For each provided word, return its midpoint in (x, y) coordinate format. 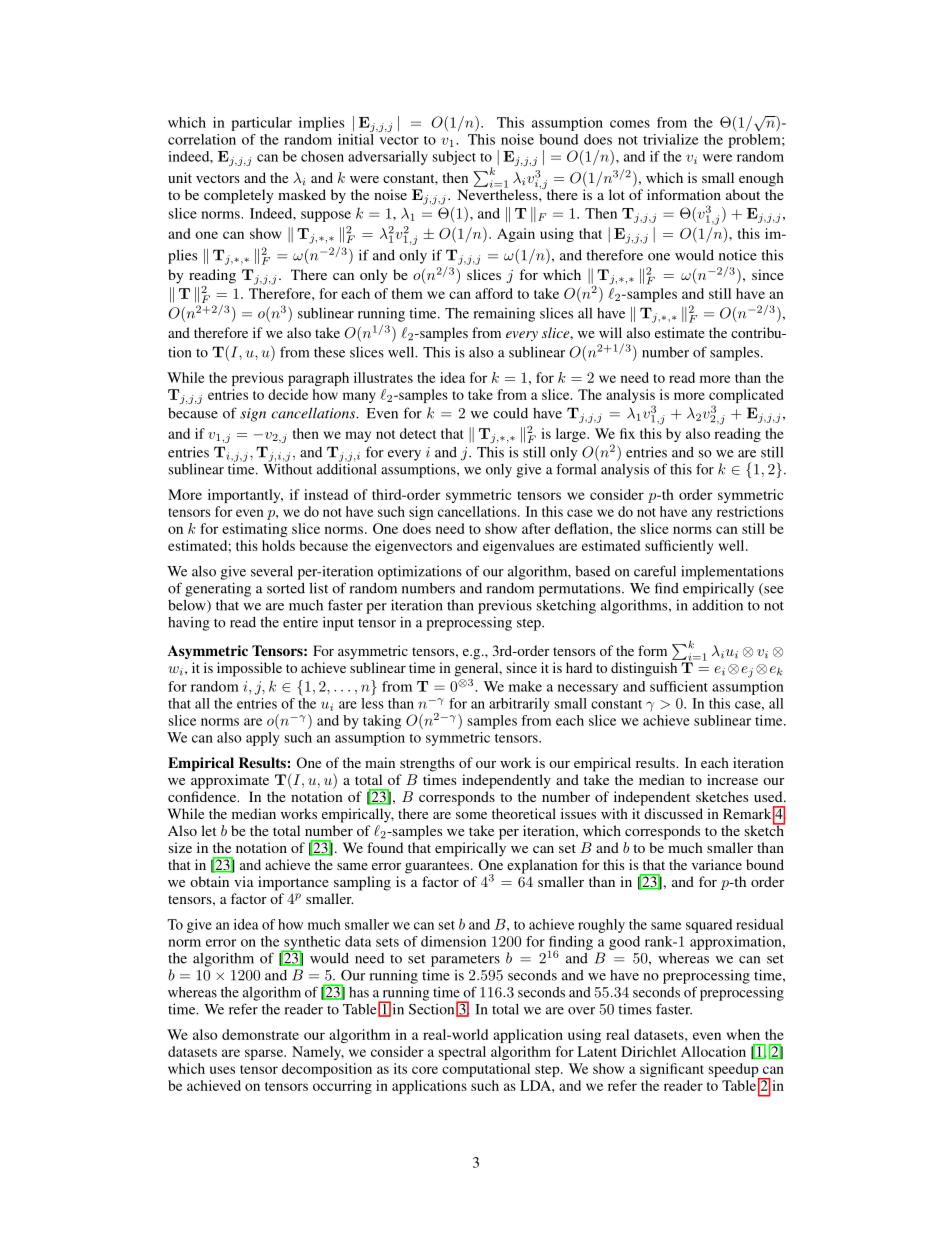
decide (288, 394)
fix (627, 433)
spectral (462, 1053)
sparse (265, 1054)
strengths (427, 764)
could (510, 413)
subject (454, 158)
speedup (735, 1071)
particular (261, 124)
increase (732, 779)
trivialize (671, 139)
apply (263, 739)
